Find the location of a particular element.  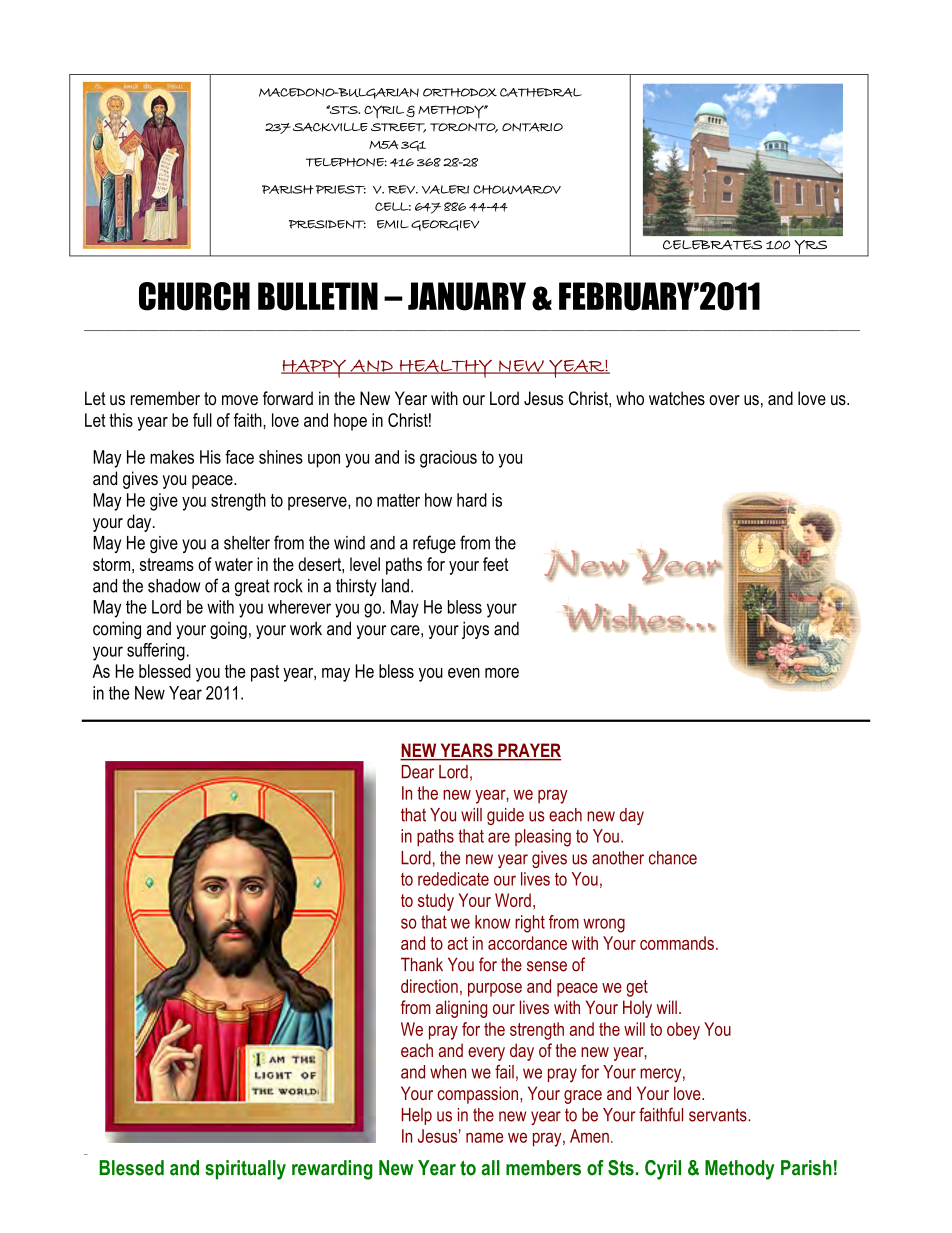

spiritually is located at coordinates (245, 1170).
